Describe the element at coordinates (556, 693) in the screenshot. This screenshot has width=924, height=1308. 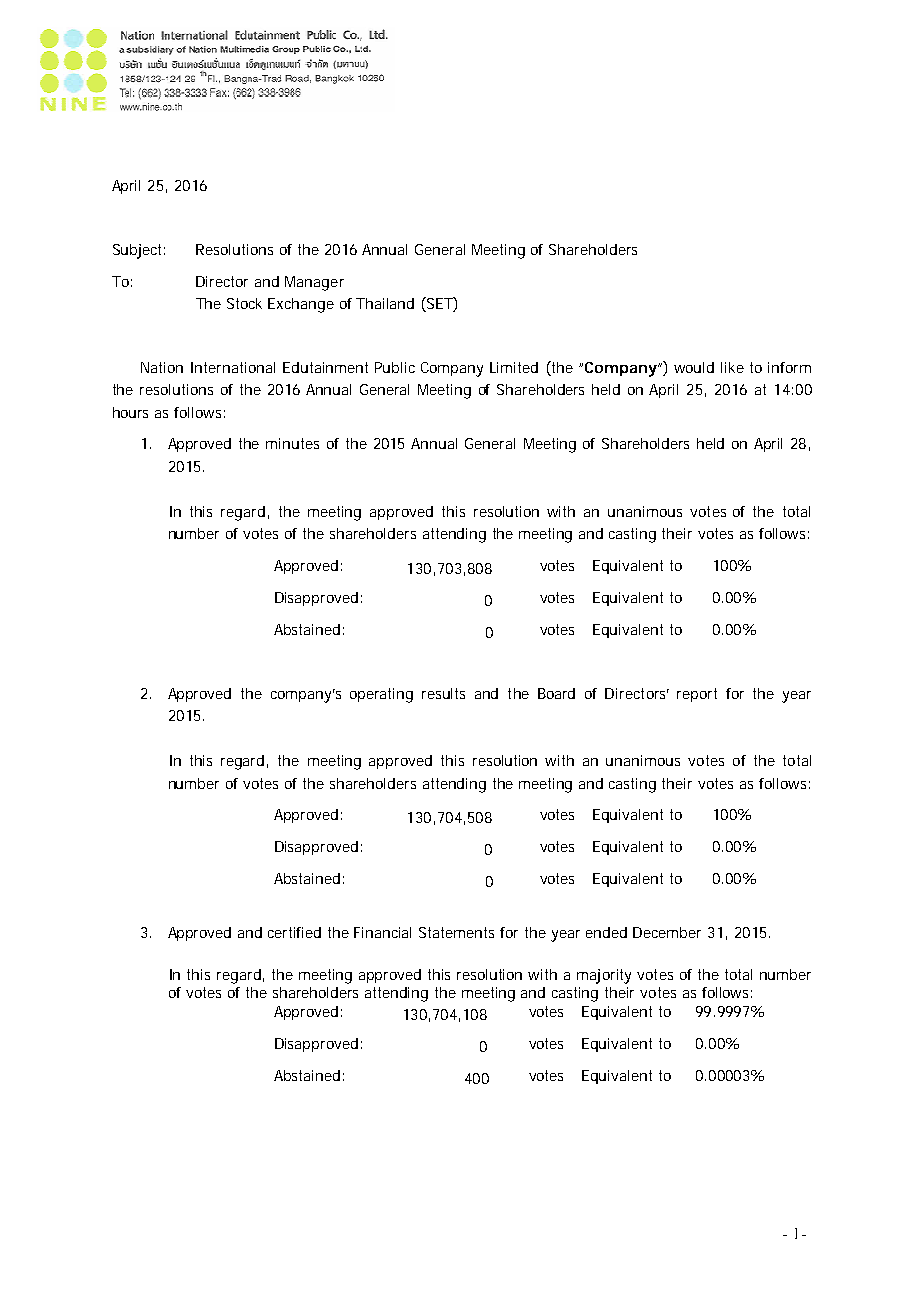
I see `Board` at that location.
